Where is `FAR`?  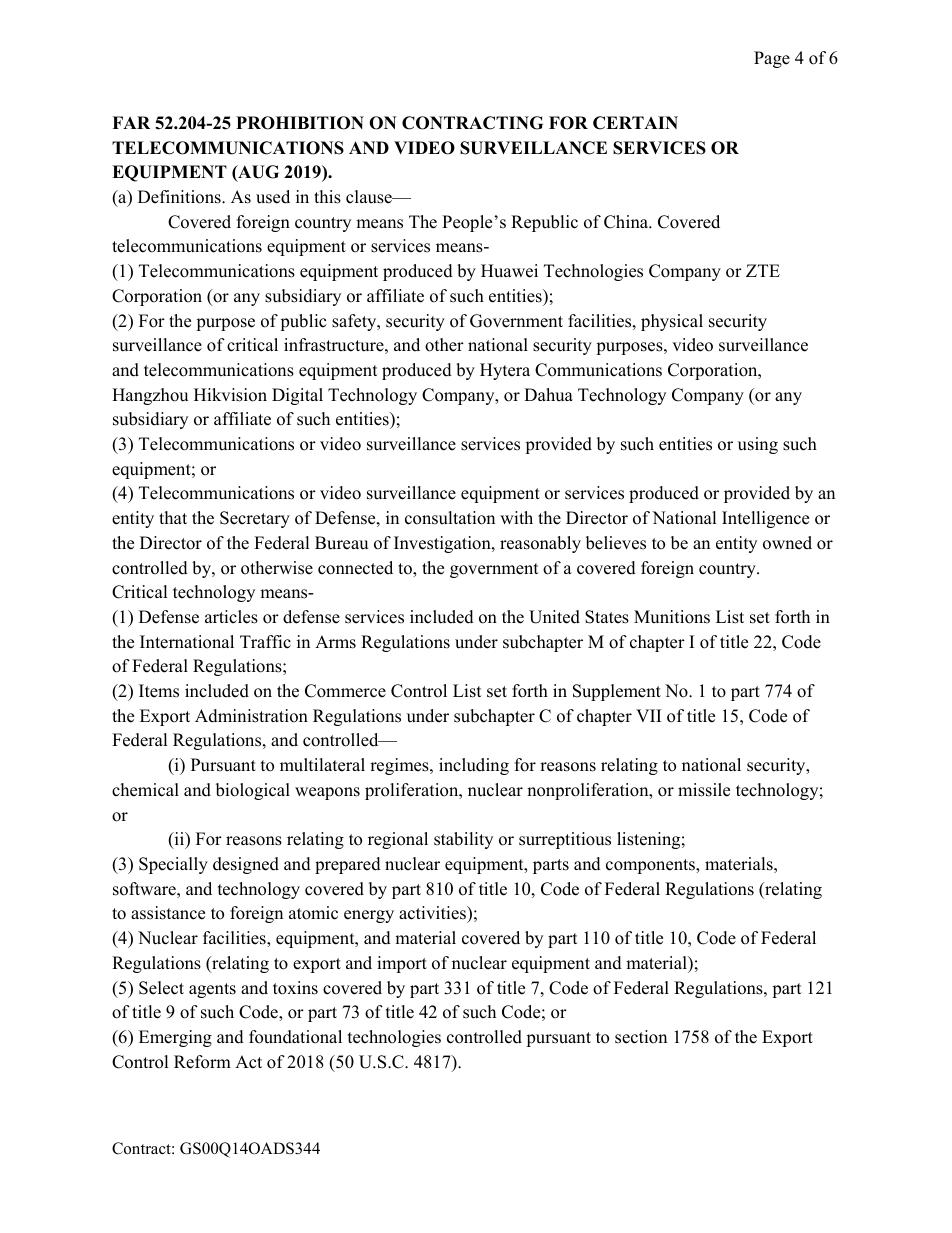 FAR is located at coordinates (131, 122).
